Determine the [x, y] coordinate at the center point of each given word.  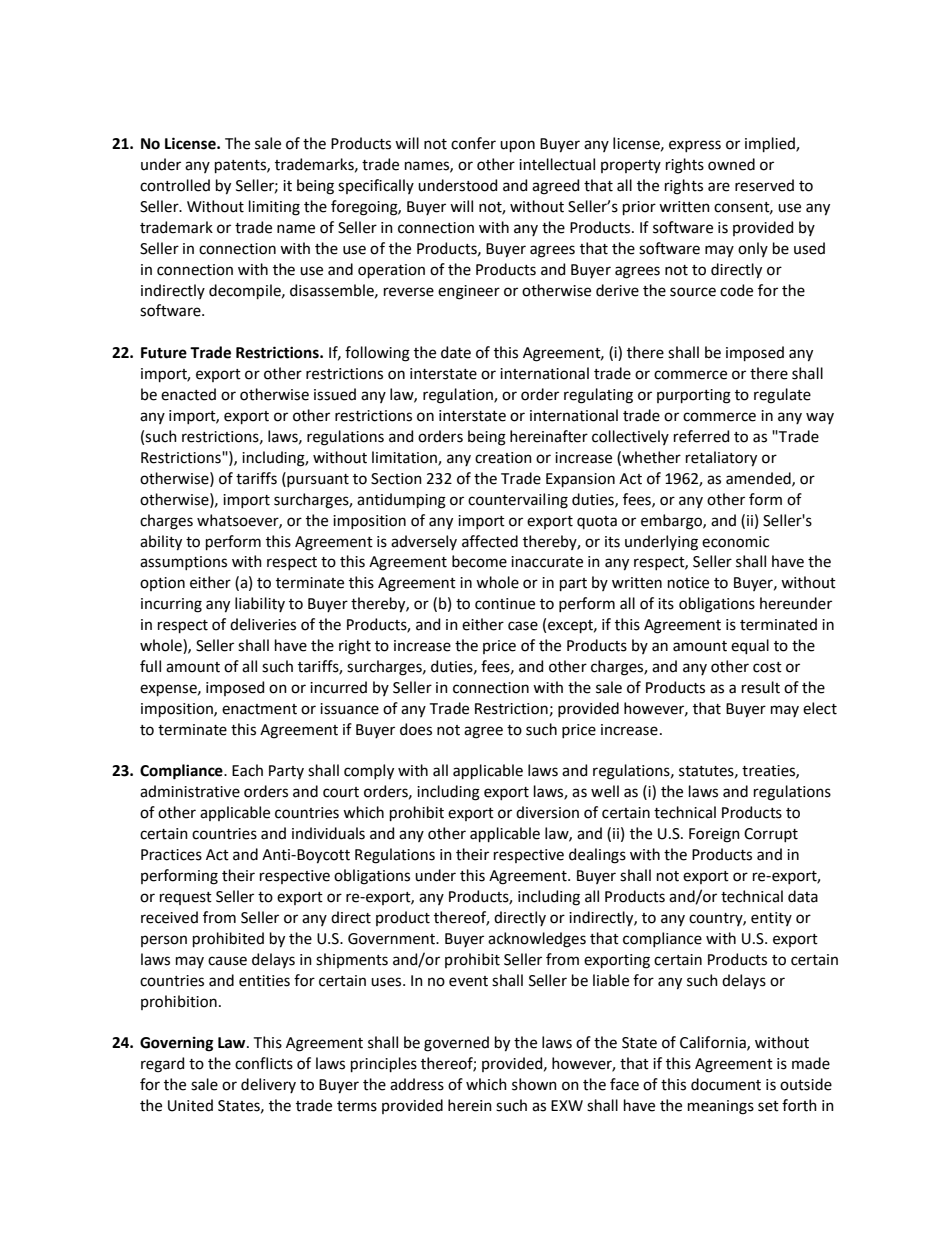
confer [473, 143]
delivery [268, 1085]
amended [759, 479]
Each [247, 770]
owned [731, 164]
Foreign [714, 835]
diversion [547, 812]
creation [503, 458]
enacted [188, 394]
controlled [175, 185]
